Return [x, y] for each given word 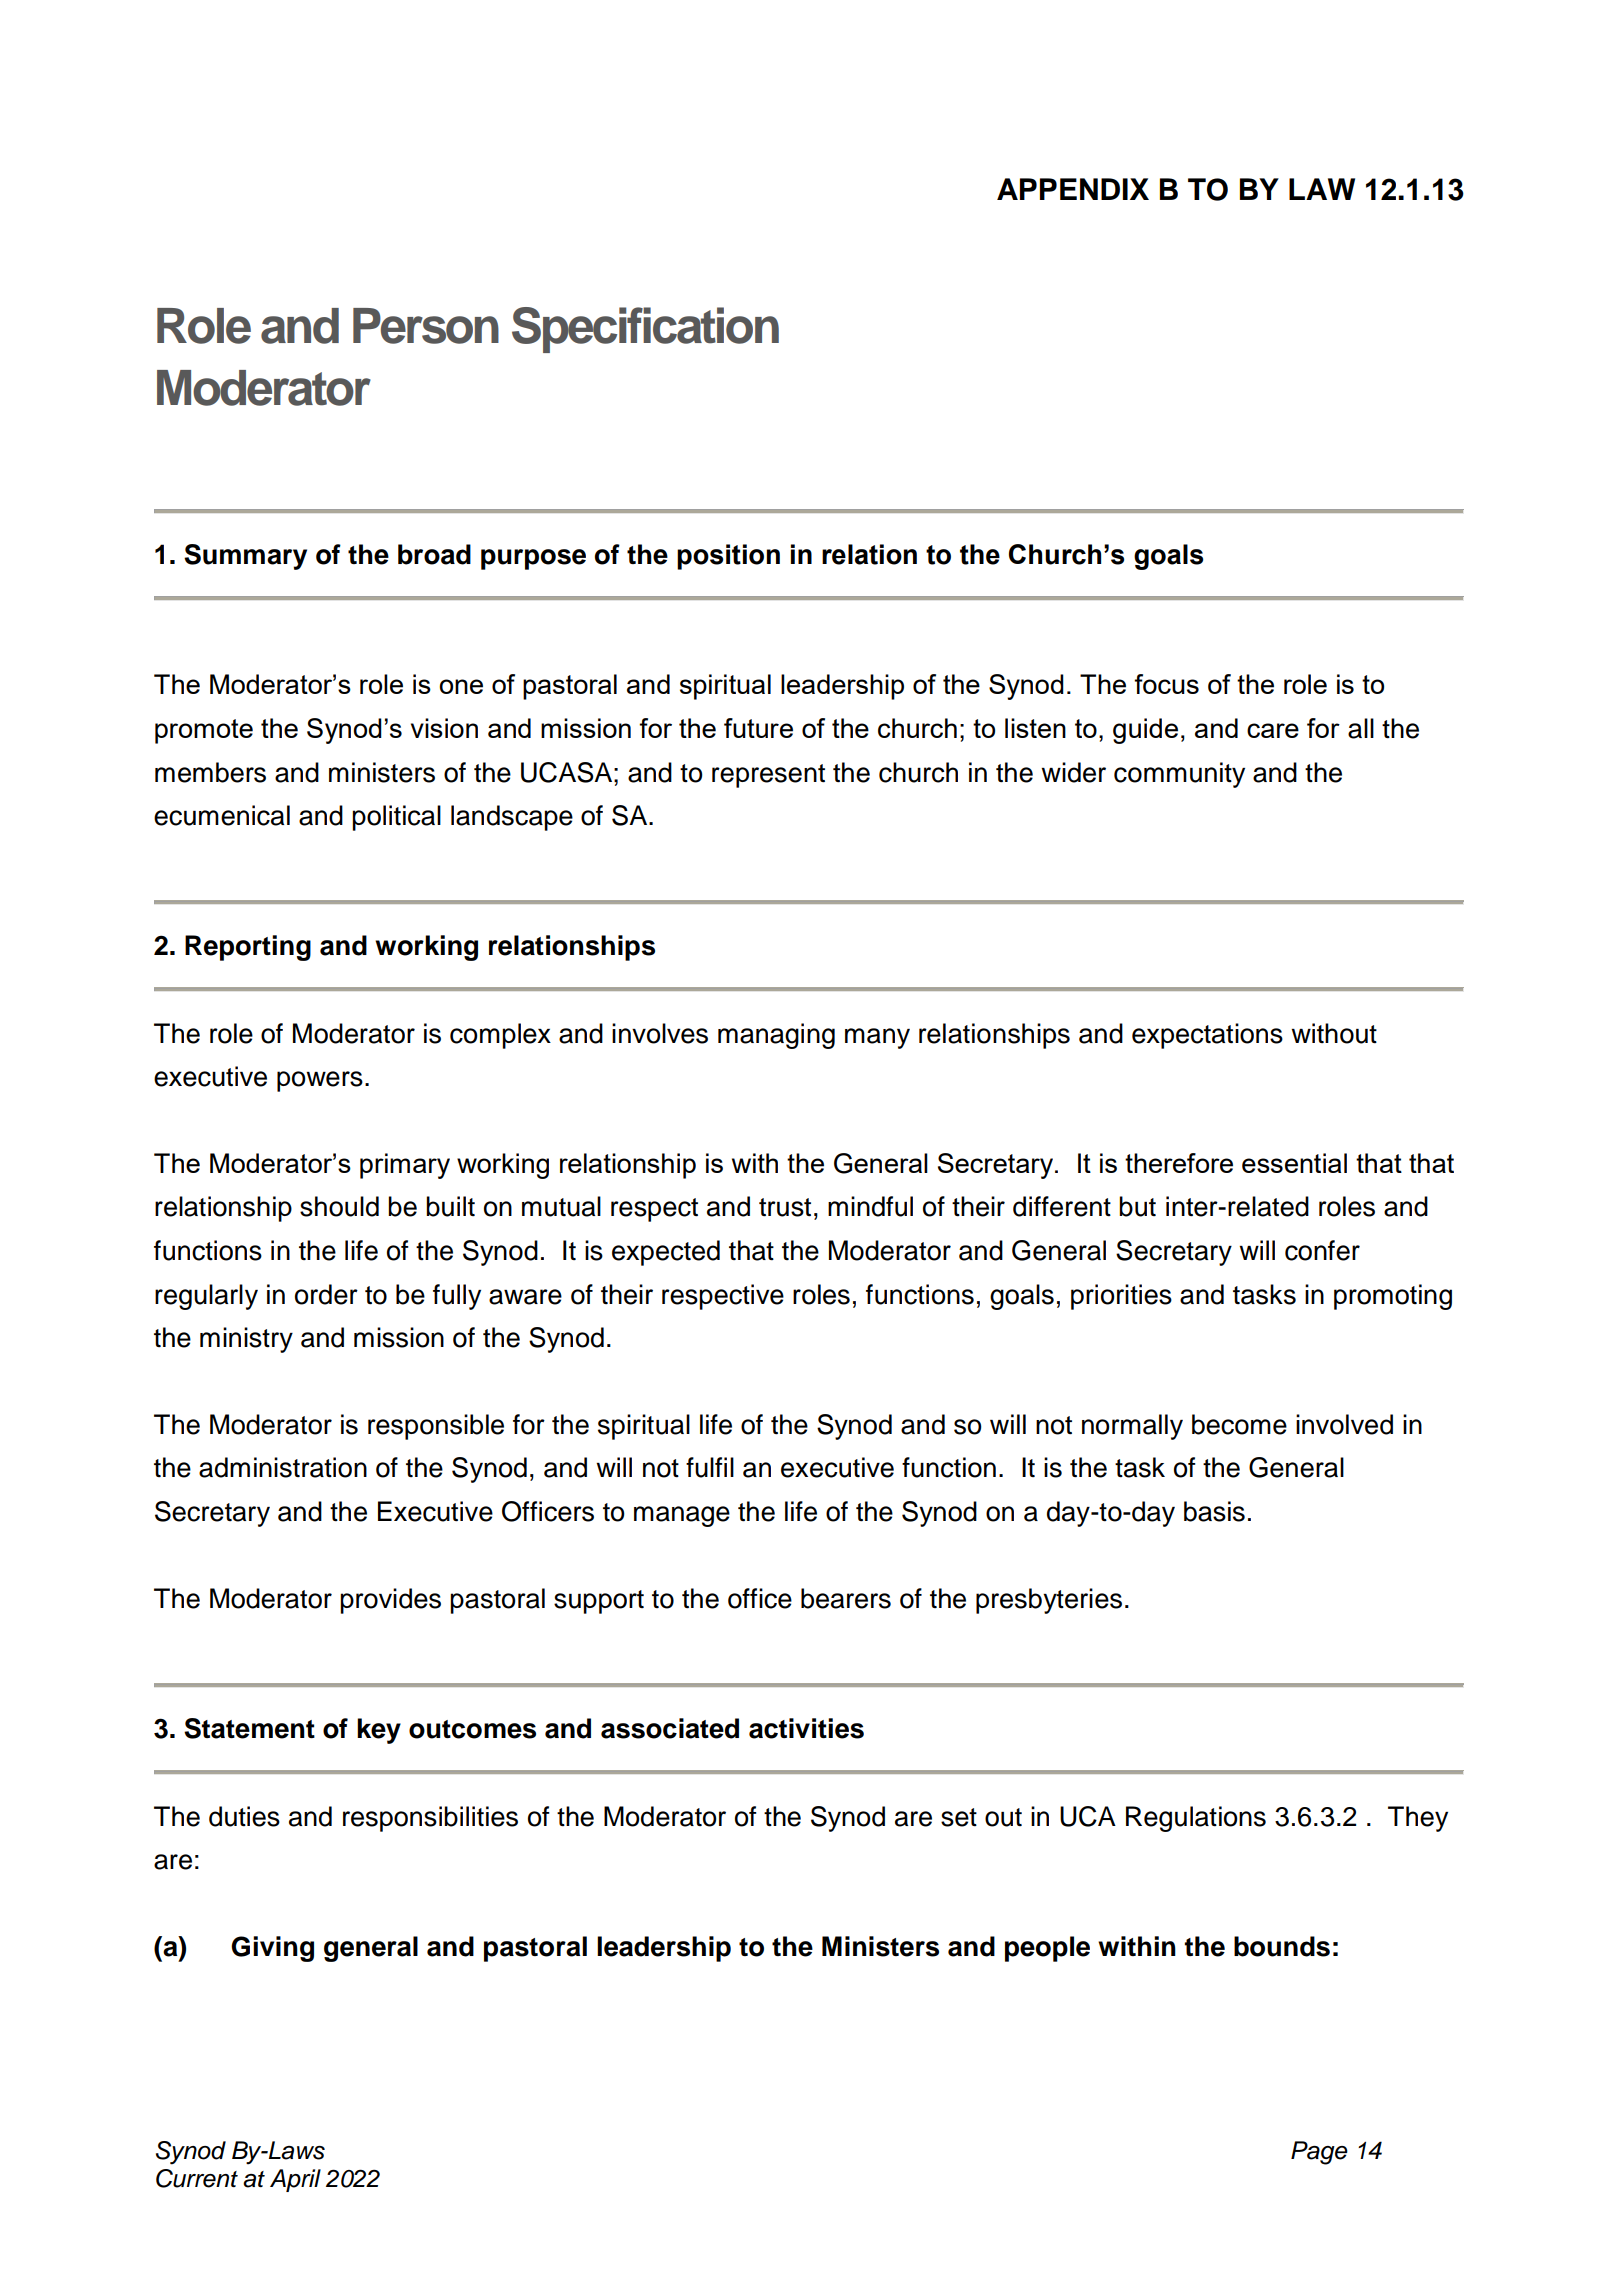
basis [1214, 1511]
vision [444, 728]
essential [1294, 1163]
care [1273, 730]
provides [390, 1601]
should [339, 1206]
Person [426, 326]
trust [785, 1207]
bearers [846, 1598]
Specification [645, 330]
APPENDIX [1073, 189]
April [295, 2180]
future [758, 728]
